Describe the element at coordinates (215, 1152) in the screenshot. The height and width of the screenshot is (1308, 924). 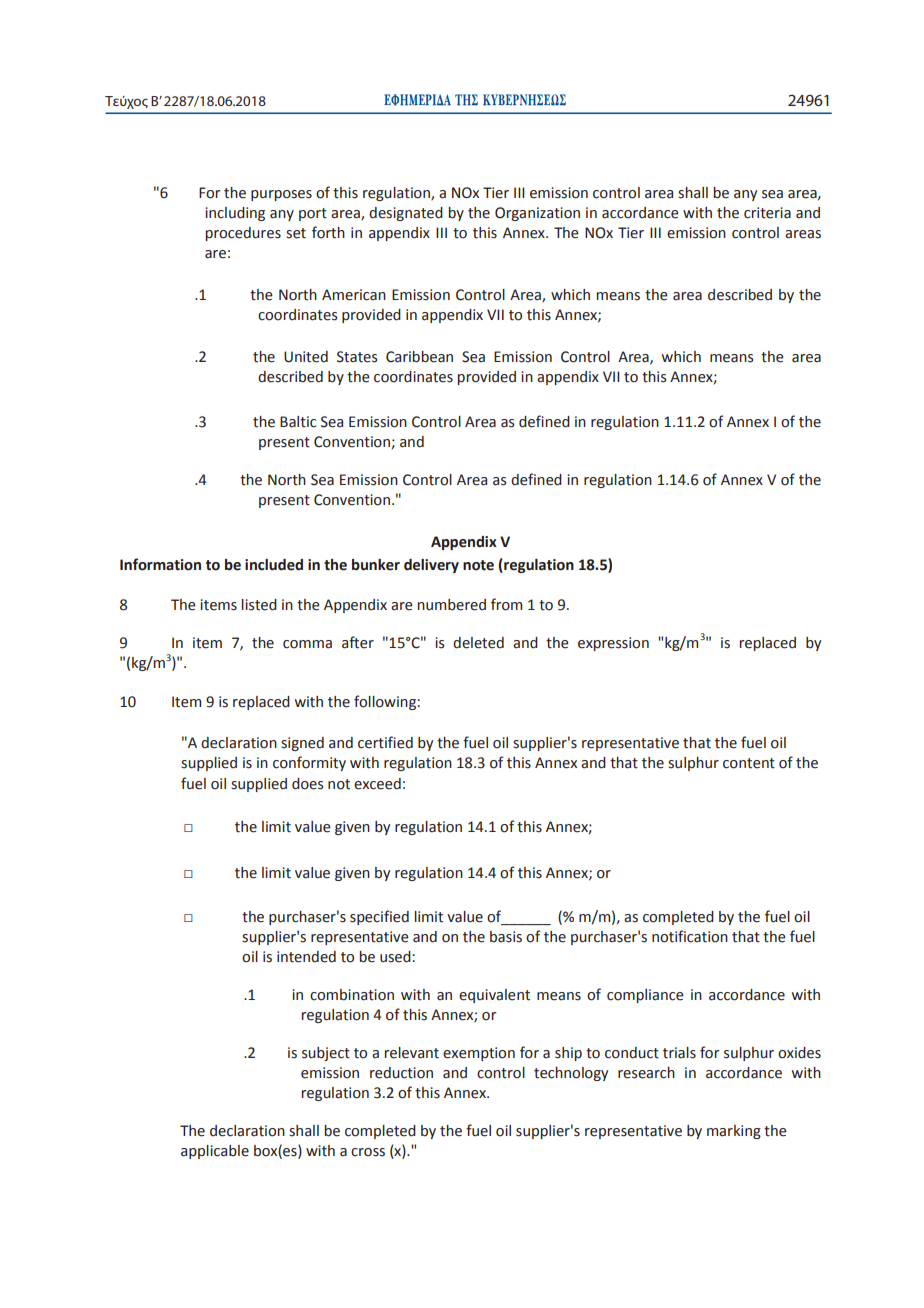
I see `applicable` at that location.
